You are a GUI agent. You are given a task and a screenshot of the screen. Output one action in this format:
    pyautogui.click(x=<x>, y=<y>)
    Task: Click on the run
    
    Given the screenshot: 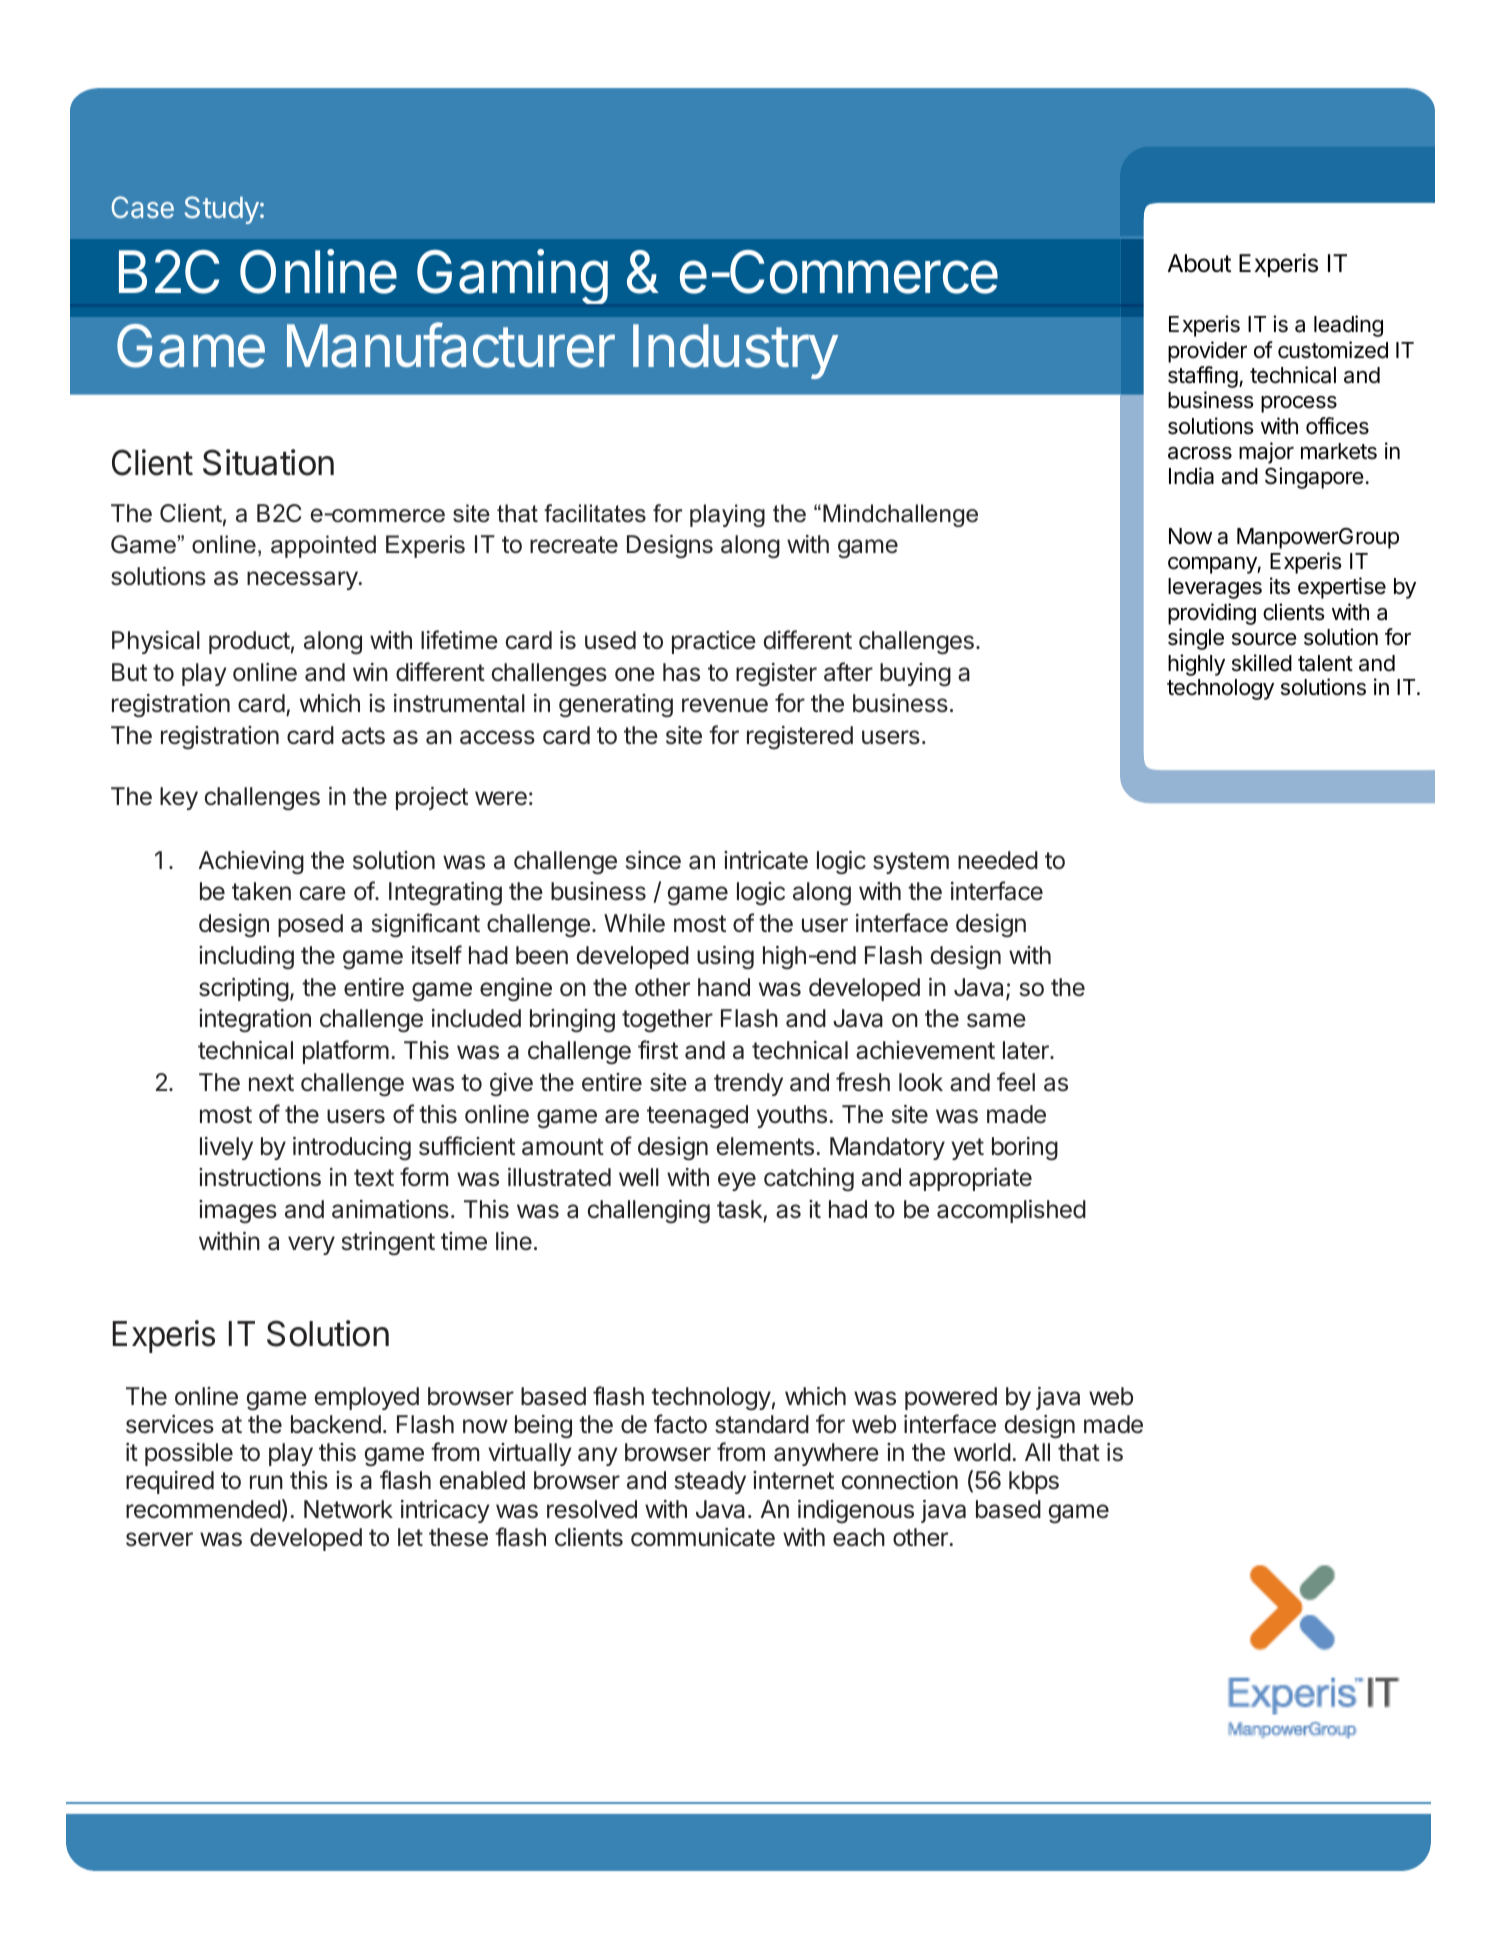 What is the action you would take?
    pyautogui.click(x=266, y=1482)
